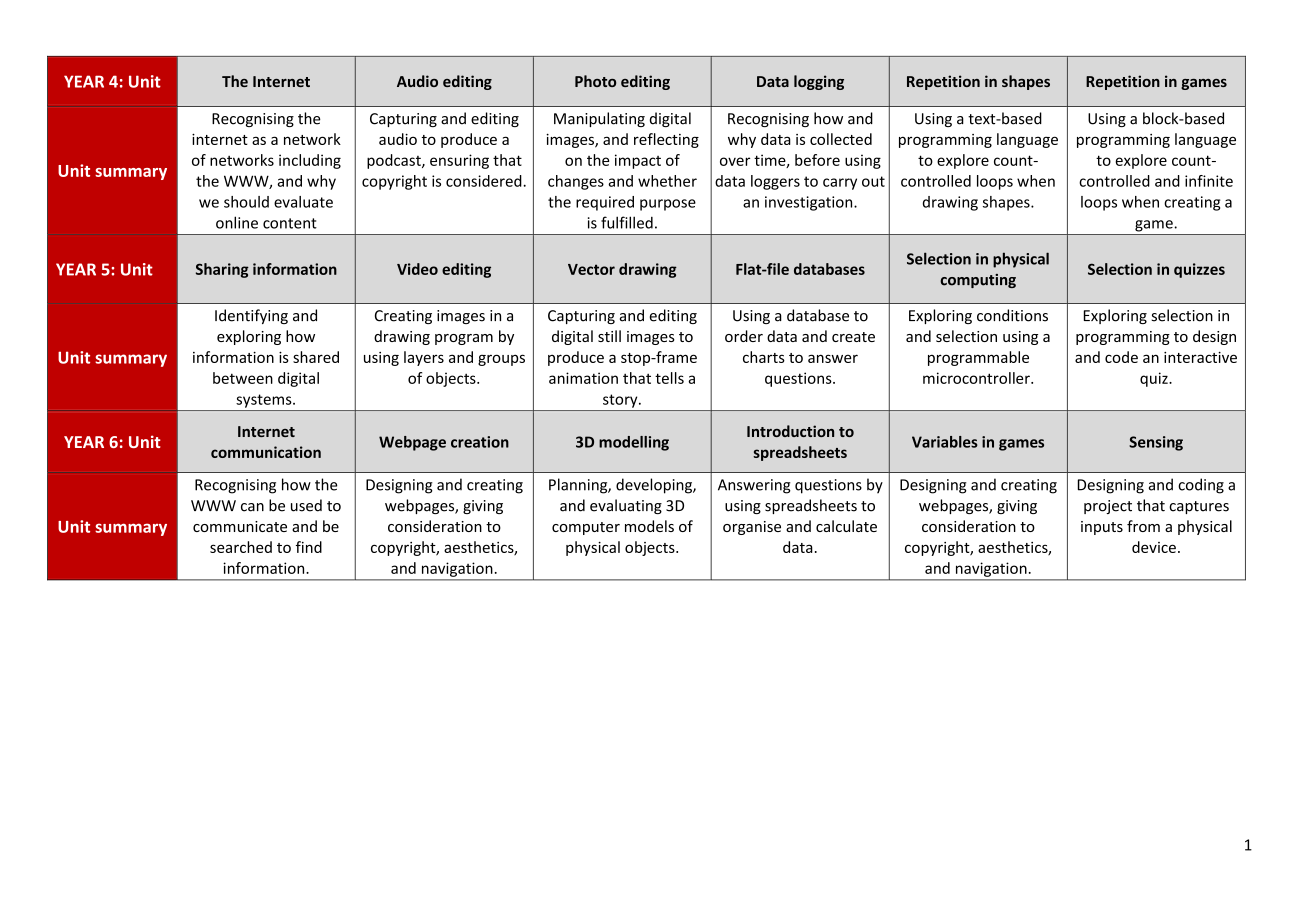 This screenshot has width=1308, height=924. Describe the element at coordinates (1209, 181) in the screenshot. I see `infinite` at that location.
